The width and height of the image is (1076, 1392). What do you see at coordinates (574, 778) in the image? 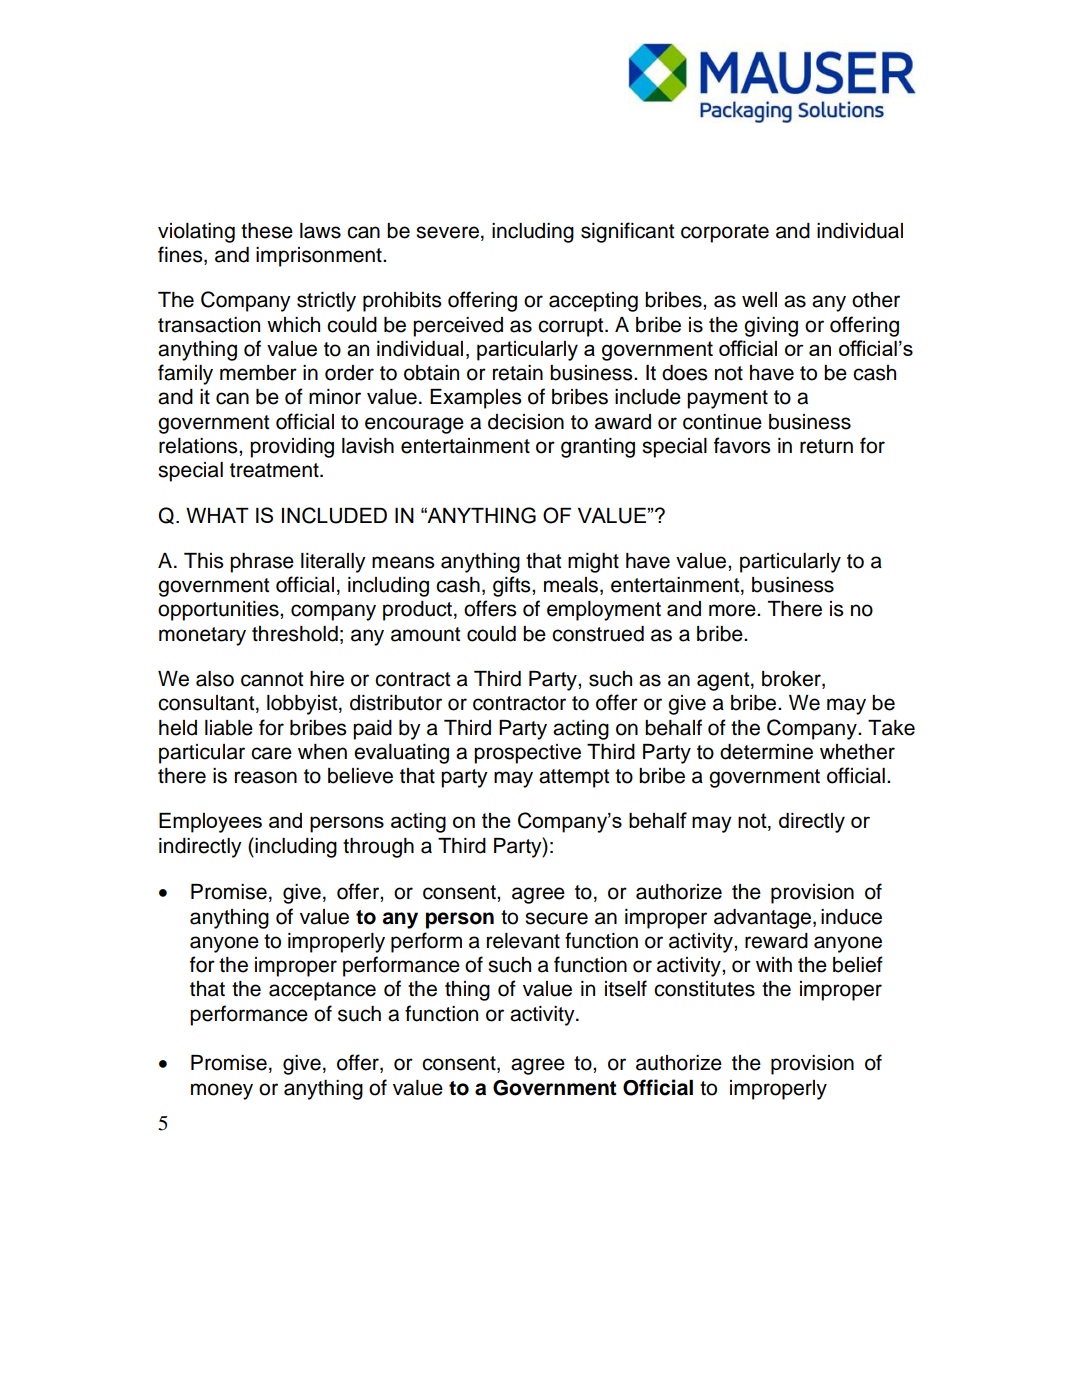
I see `attempt` at bounding box center [574, 778].
